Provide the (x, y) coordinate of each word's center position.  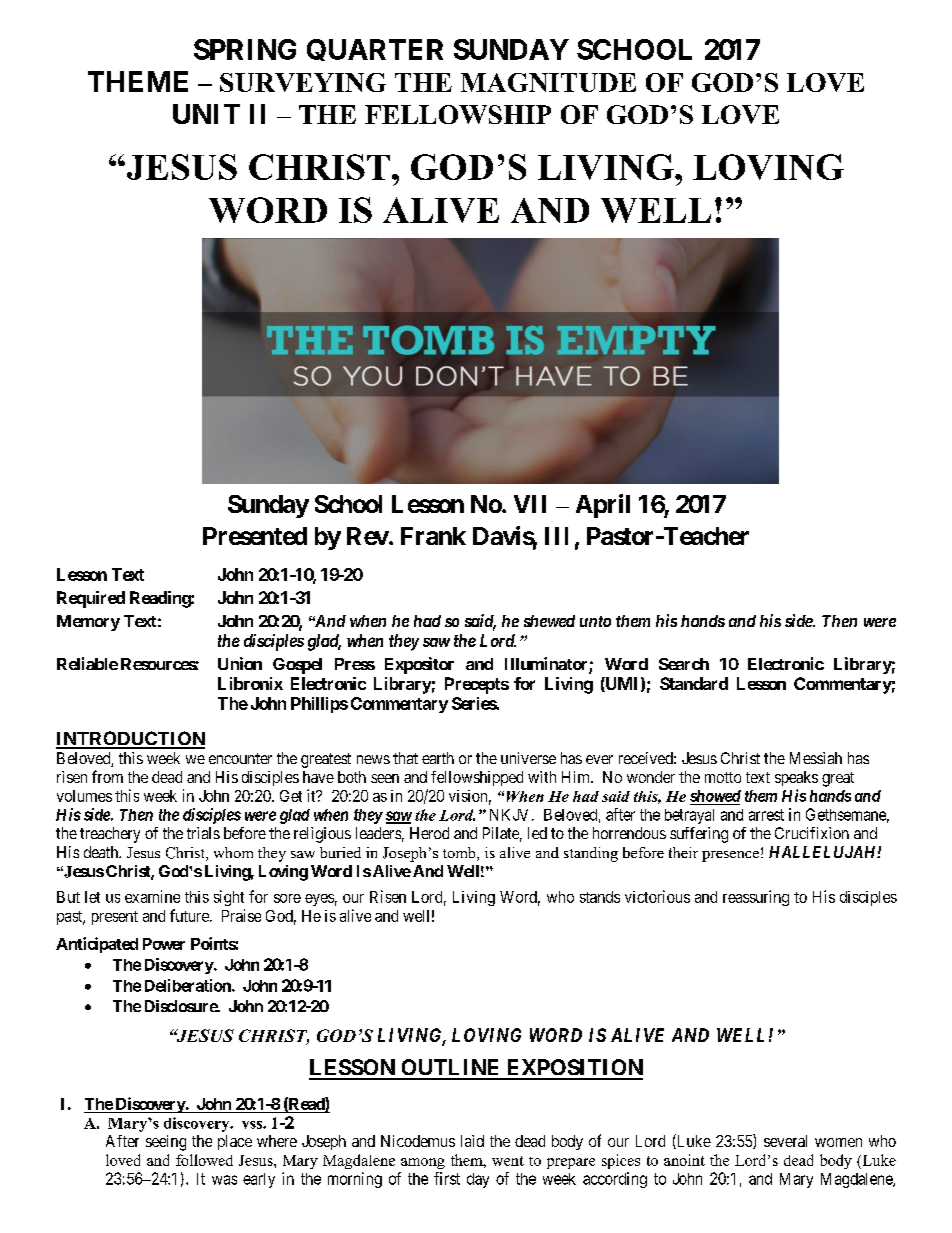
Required (91, 599)
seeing (166, 1143)
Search (684, 664)
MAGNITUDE (548, 82)
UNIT (206, 114)
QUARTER (375, 50)
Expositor (419, 665)
